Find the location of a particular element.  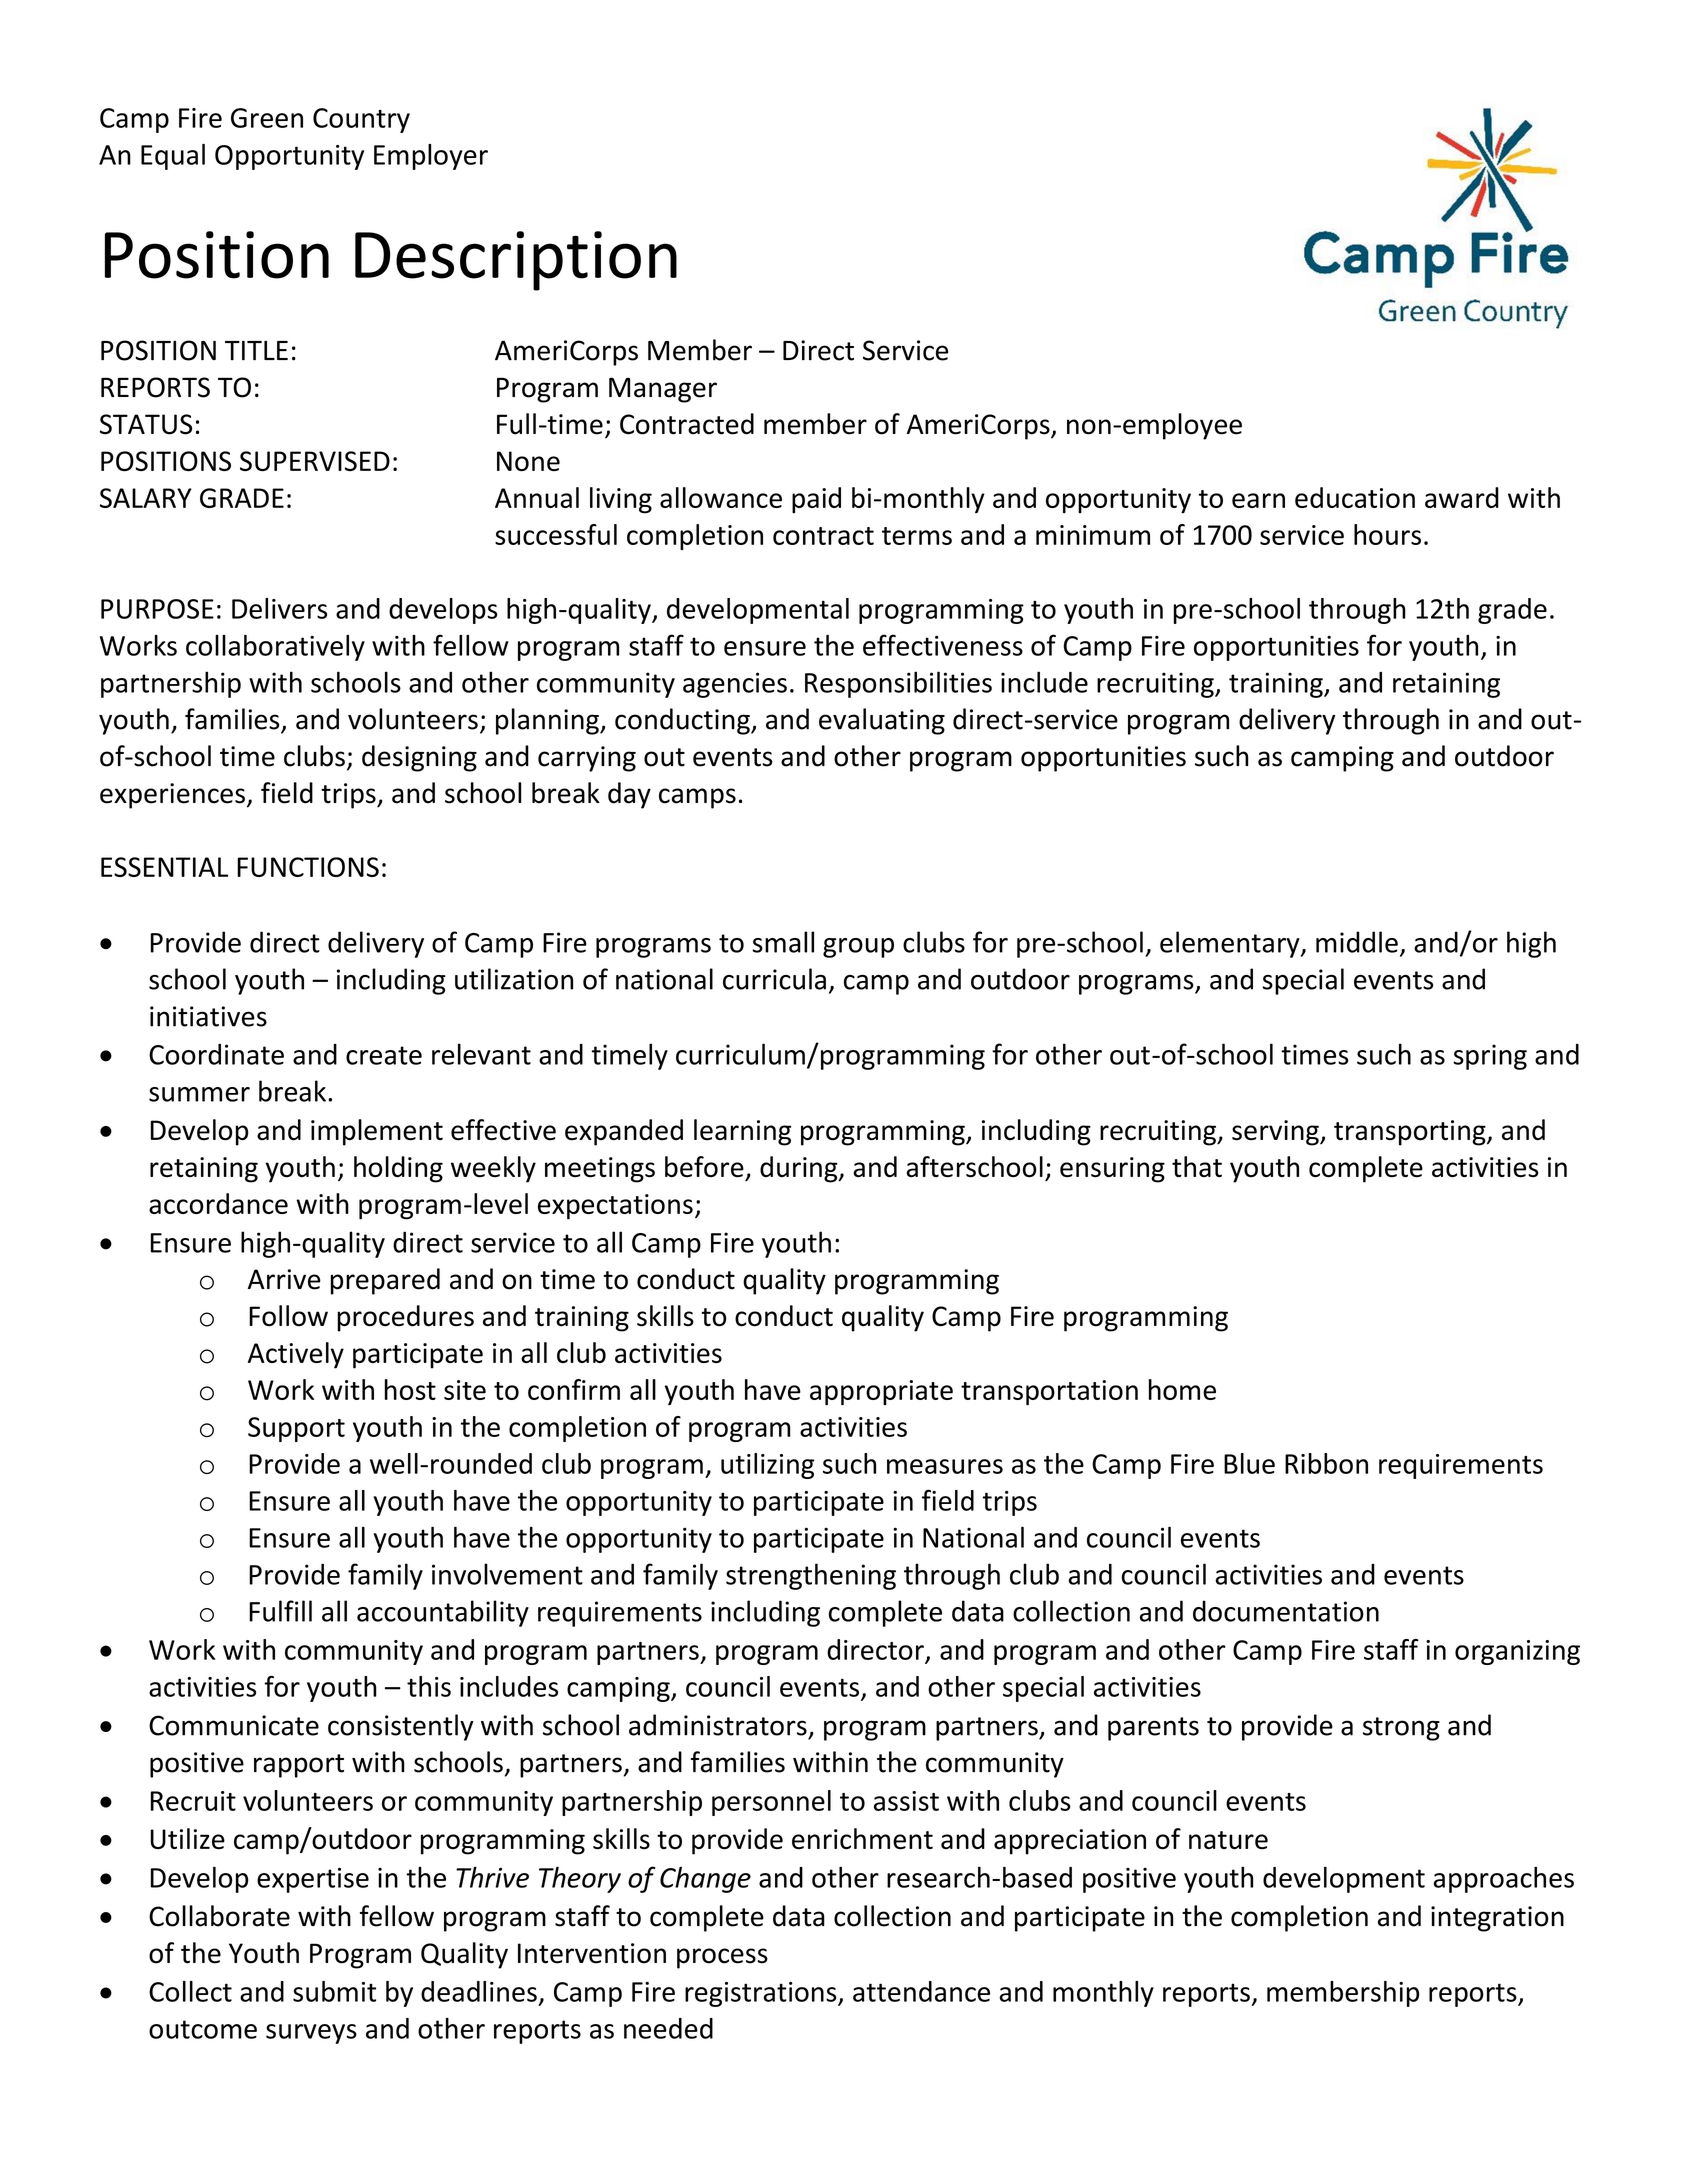

designing is located at coordinates (419, 758).
